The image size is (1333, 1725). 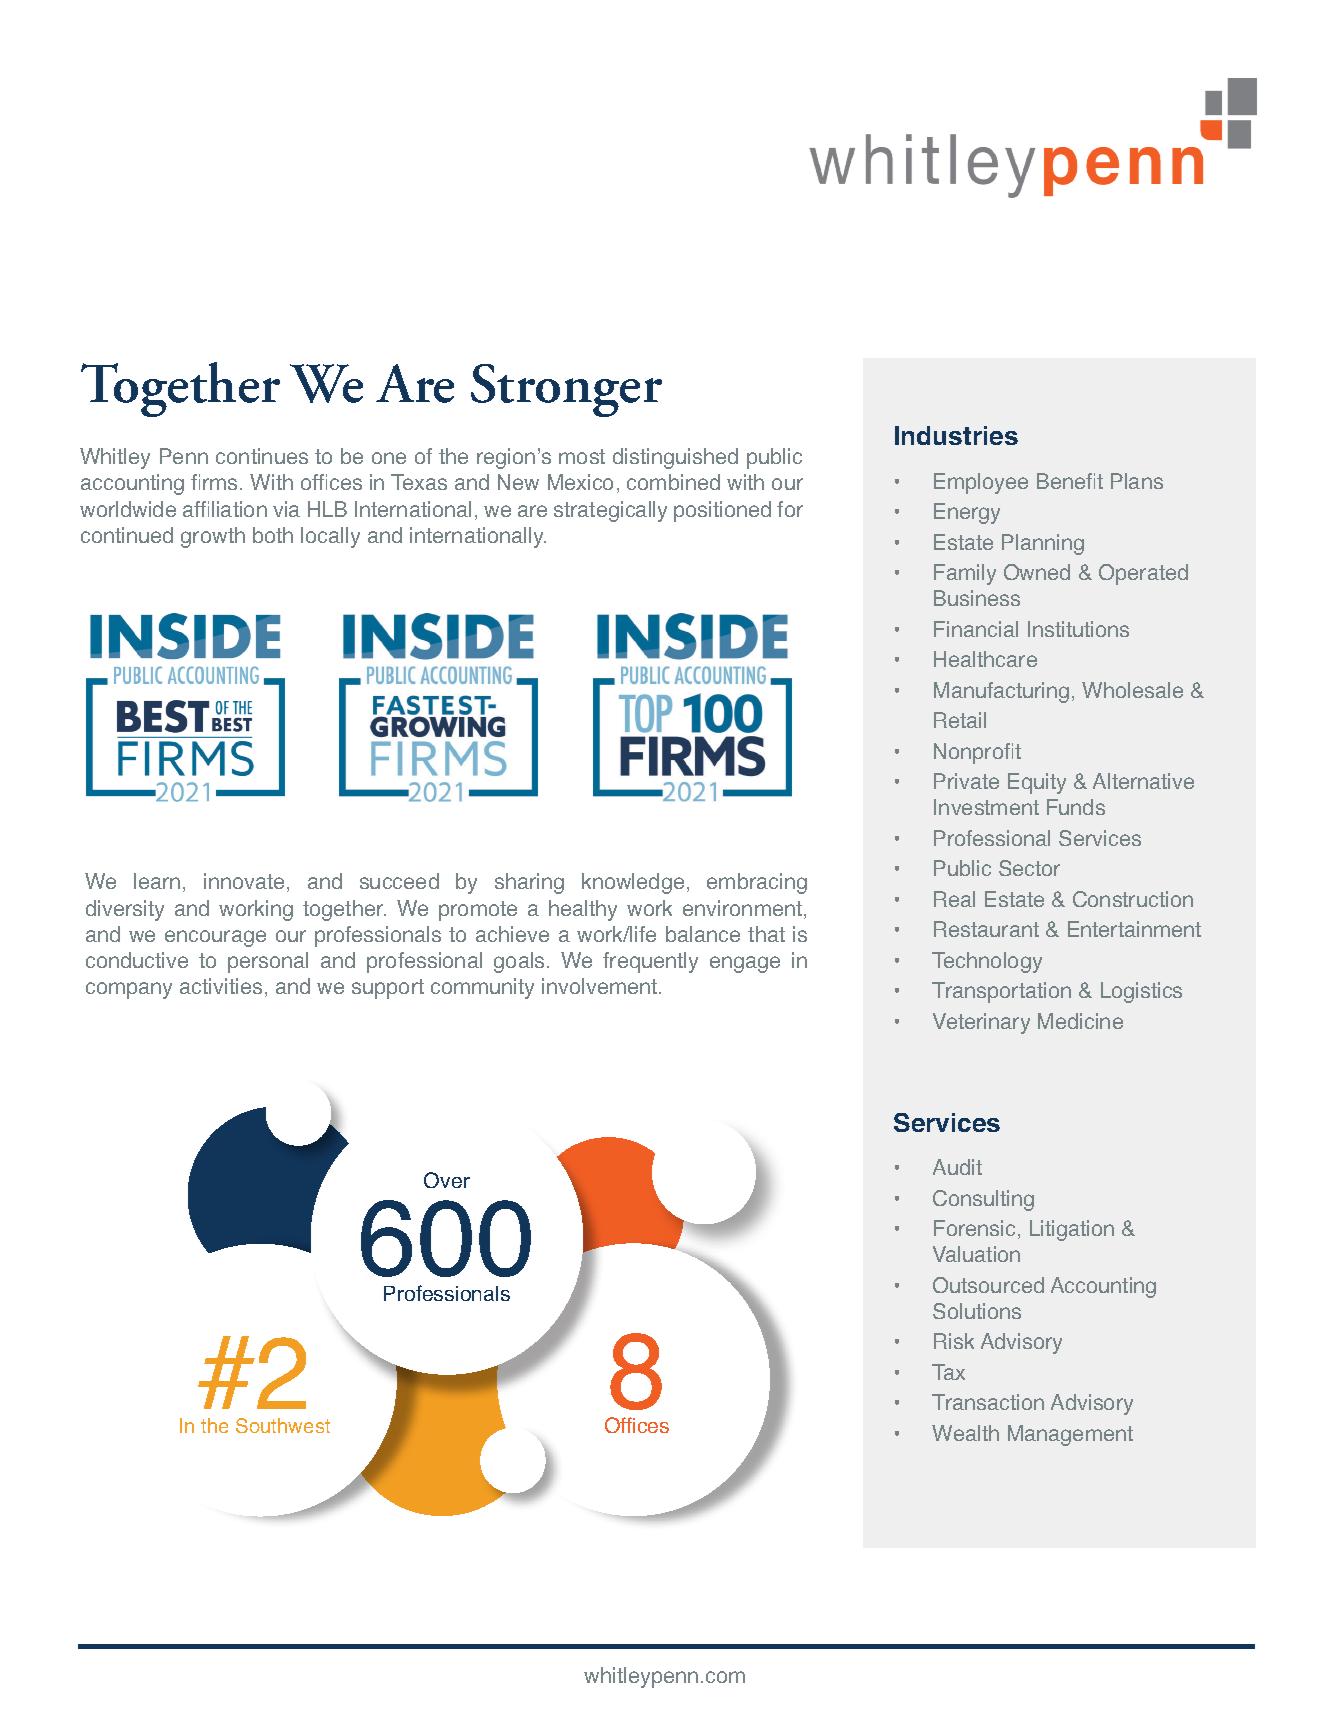 What do you see at coordinates (583, 910) in the document?
I see `healthy` at bounding box center [583, 910].
